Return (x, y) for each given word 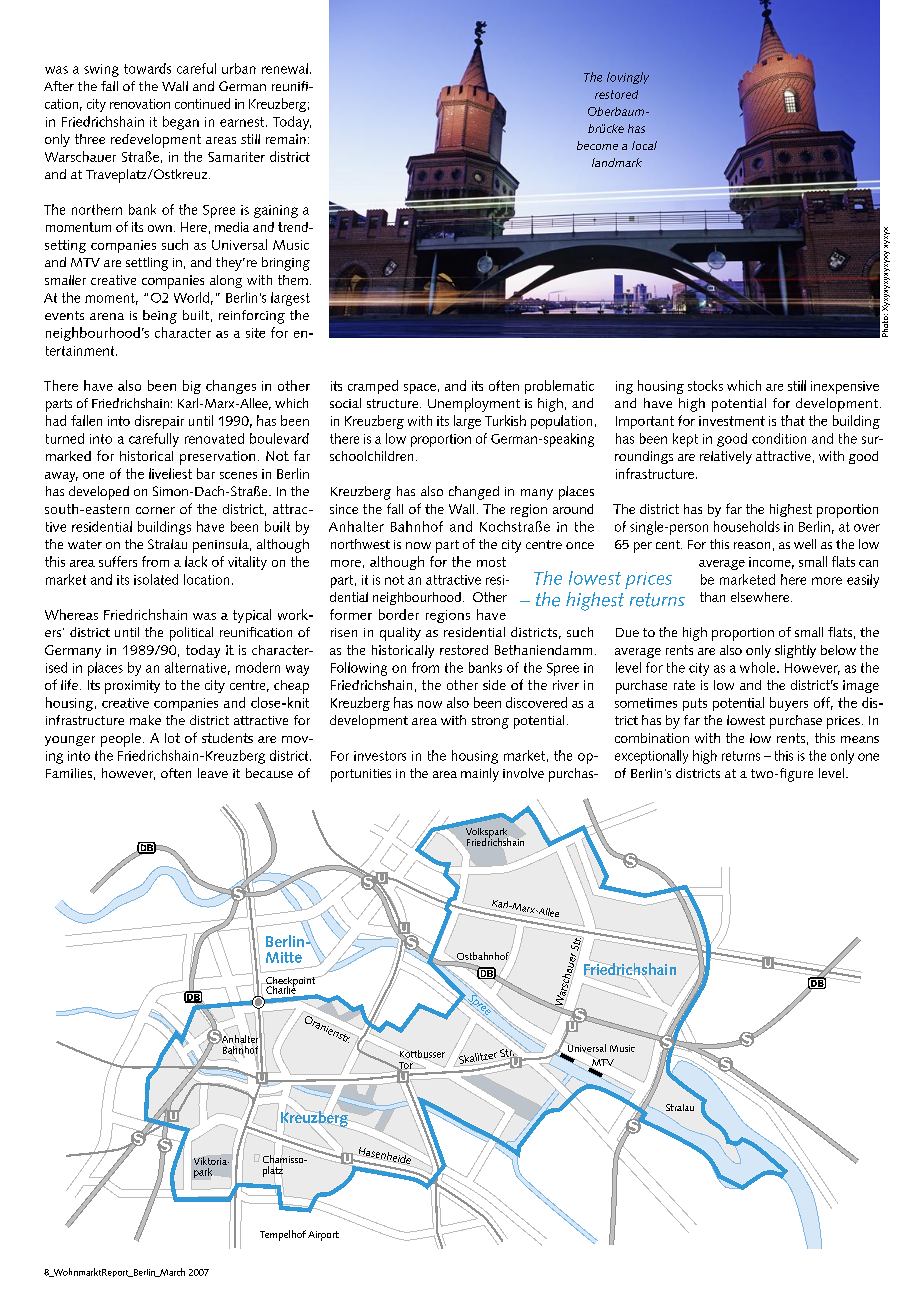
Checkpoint (291, 983)
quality (400, 634)
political (191, 634)
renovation (140, 104)
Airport (323, 1236)
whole (759, 667)
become (597, 145)
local (644, 145)
